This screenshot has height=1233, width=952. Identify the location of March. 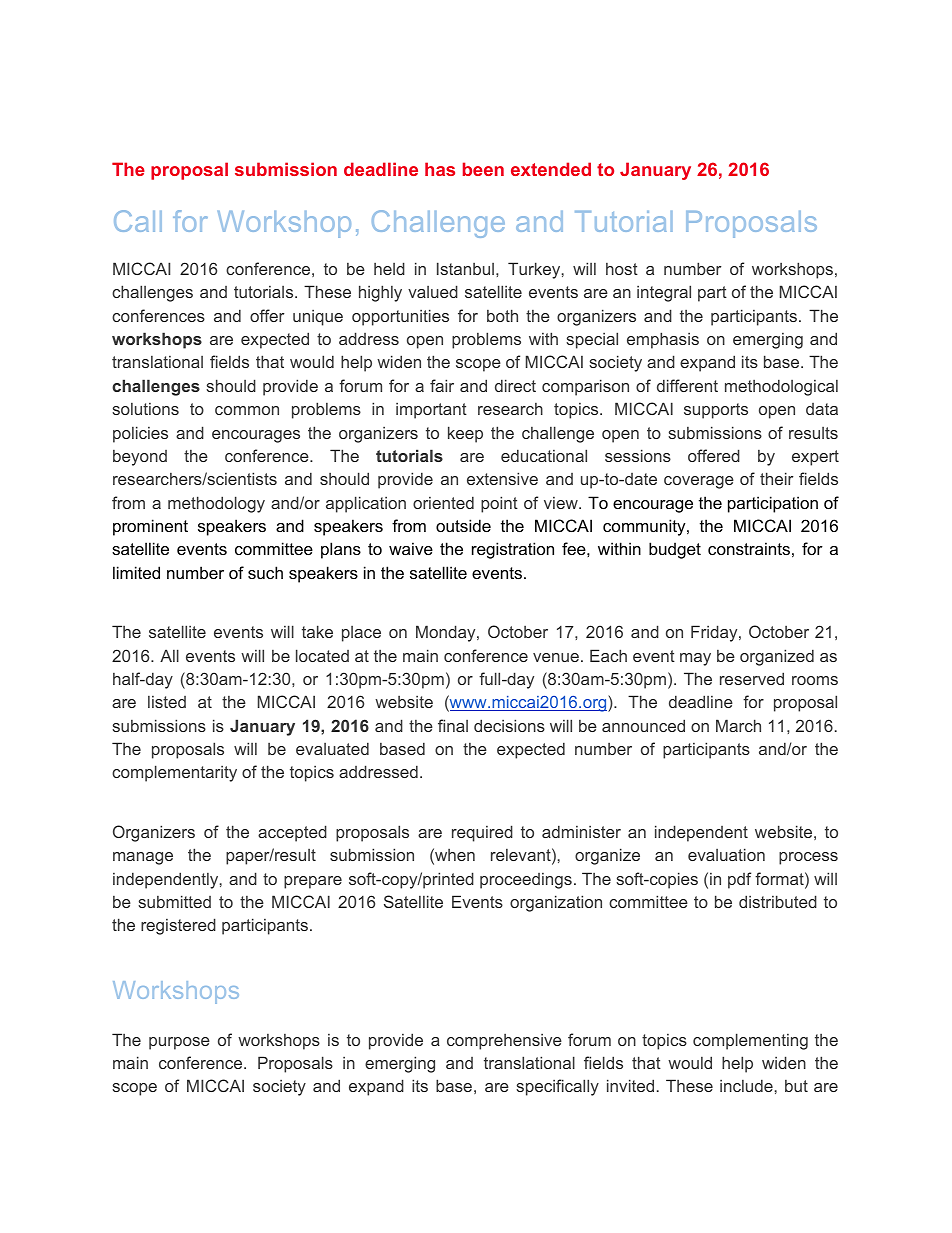
(738, 725).
